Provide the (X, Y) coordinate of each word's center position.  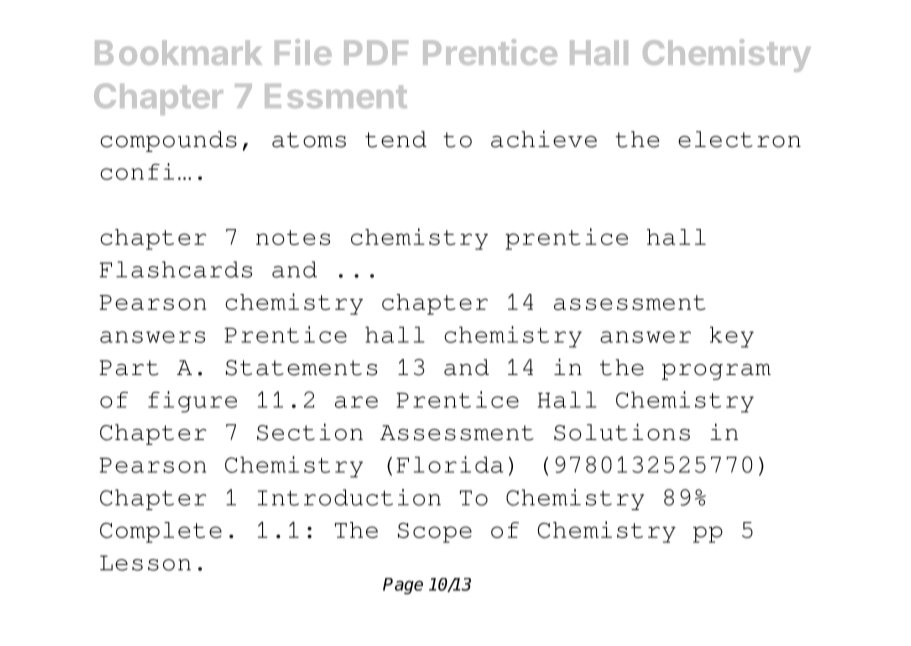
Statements (301, 368)
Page (403, 586)
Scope (435, 532)
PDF (376, 52)
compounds (168, 141)
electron (739, 139)
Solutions (622, 432)
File (303, 52)
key (732, 337)
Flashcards (175, 269)
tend (396, 139)
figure (192, 402)
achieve (544, 139)
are (356, 402)
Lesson (145, 563)
